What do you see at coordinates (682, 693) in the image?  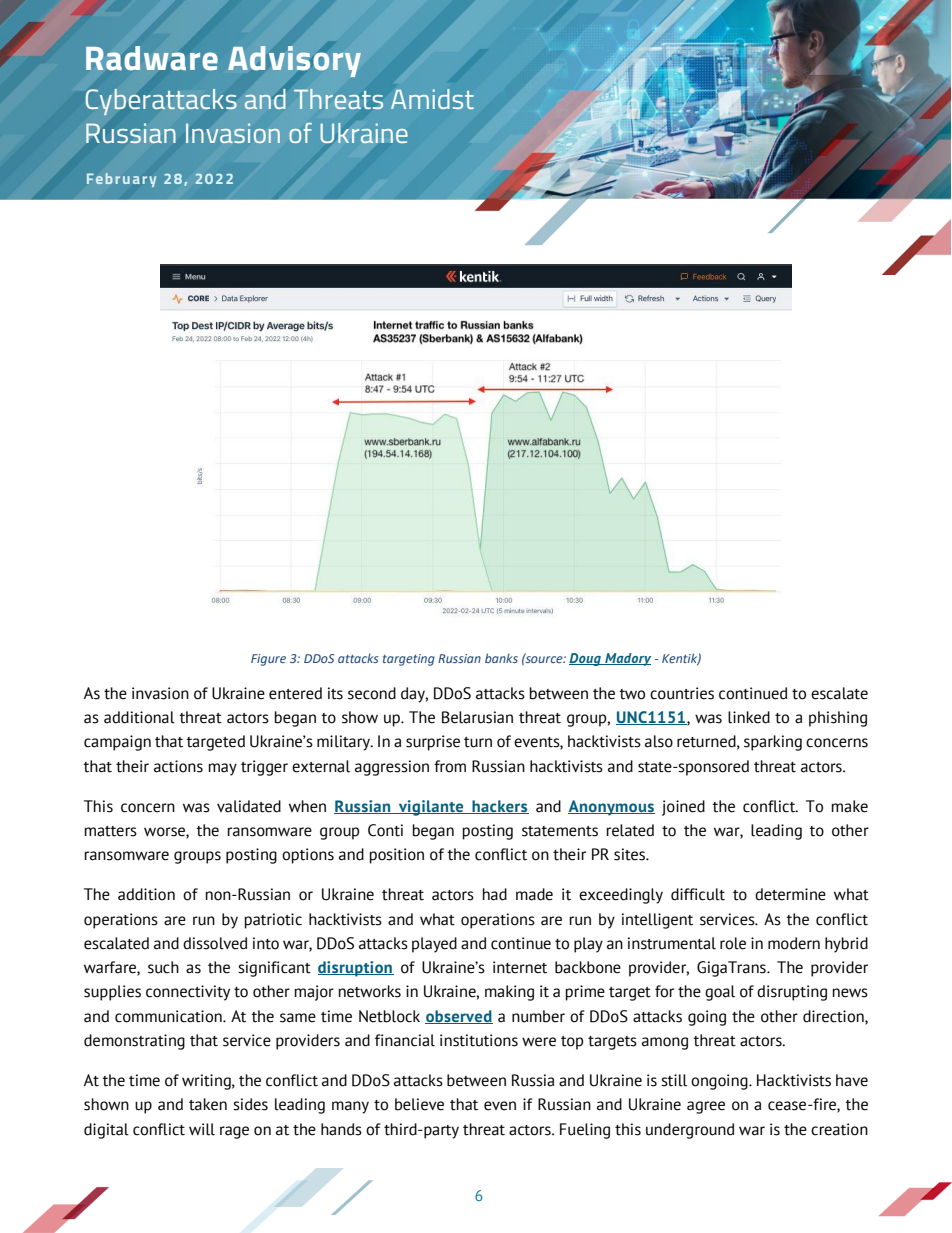 I see `countries` at bounding box center [682, 693].
